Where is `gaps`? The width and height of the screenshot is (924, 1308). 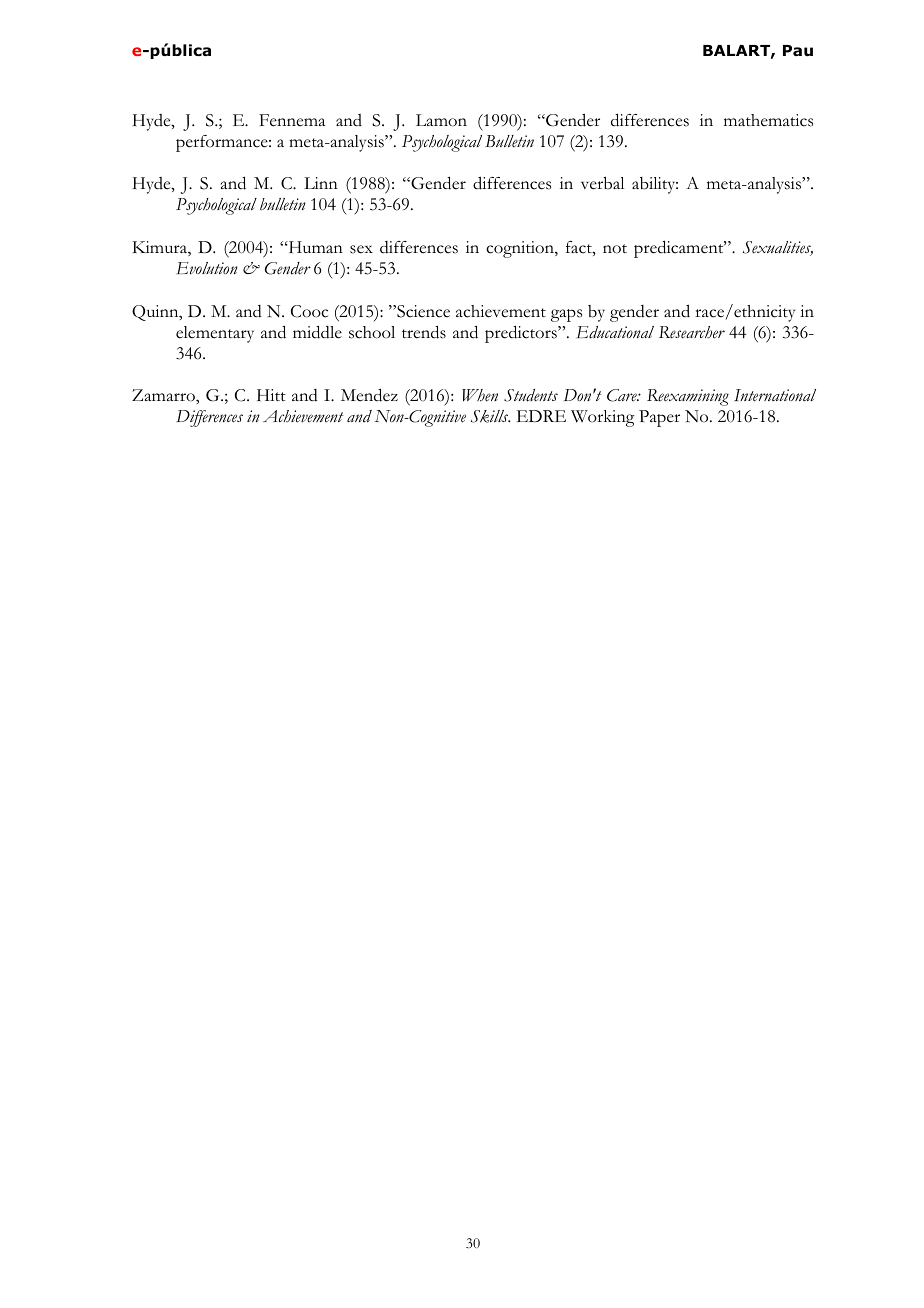
gaps is located at coordinates (566, 315).
